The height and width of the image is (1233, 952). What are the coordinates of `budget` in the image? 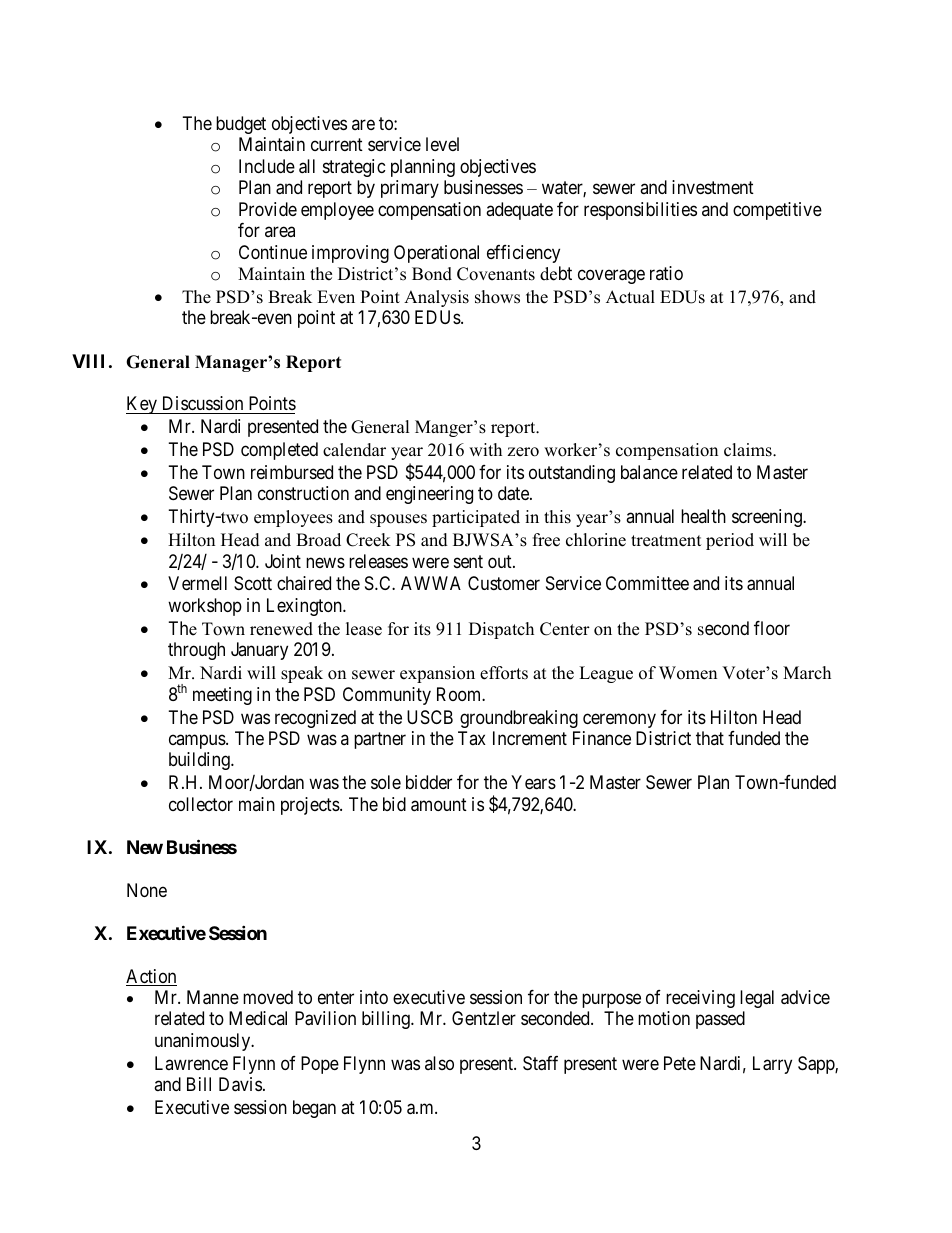 It's located at (241, 125).
